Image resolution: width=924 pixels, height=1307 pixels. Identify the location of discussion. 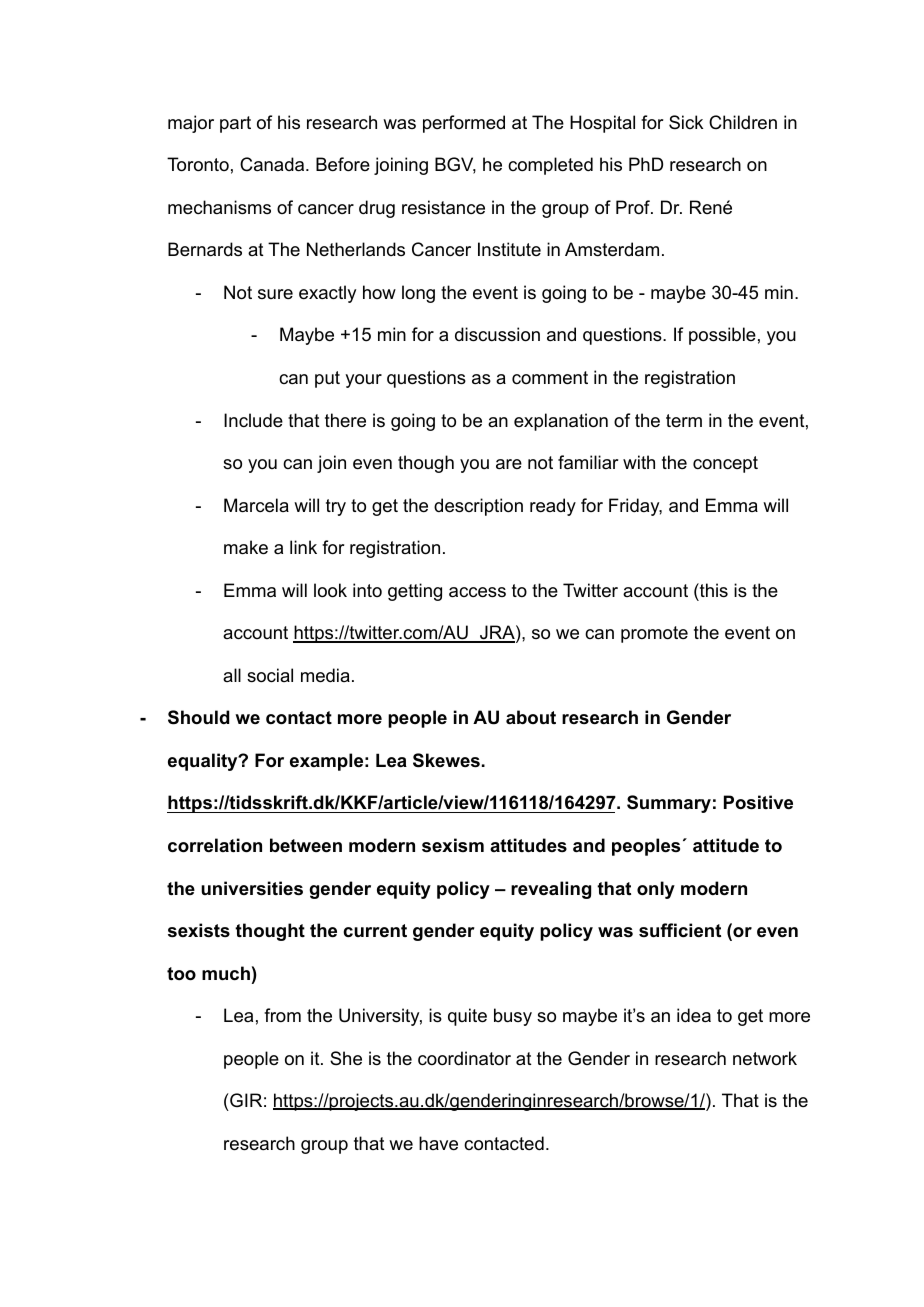
(497, 334).
